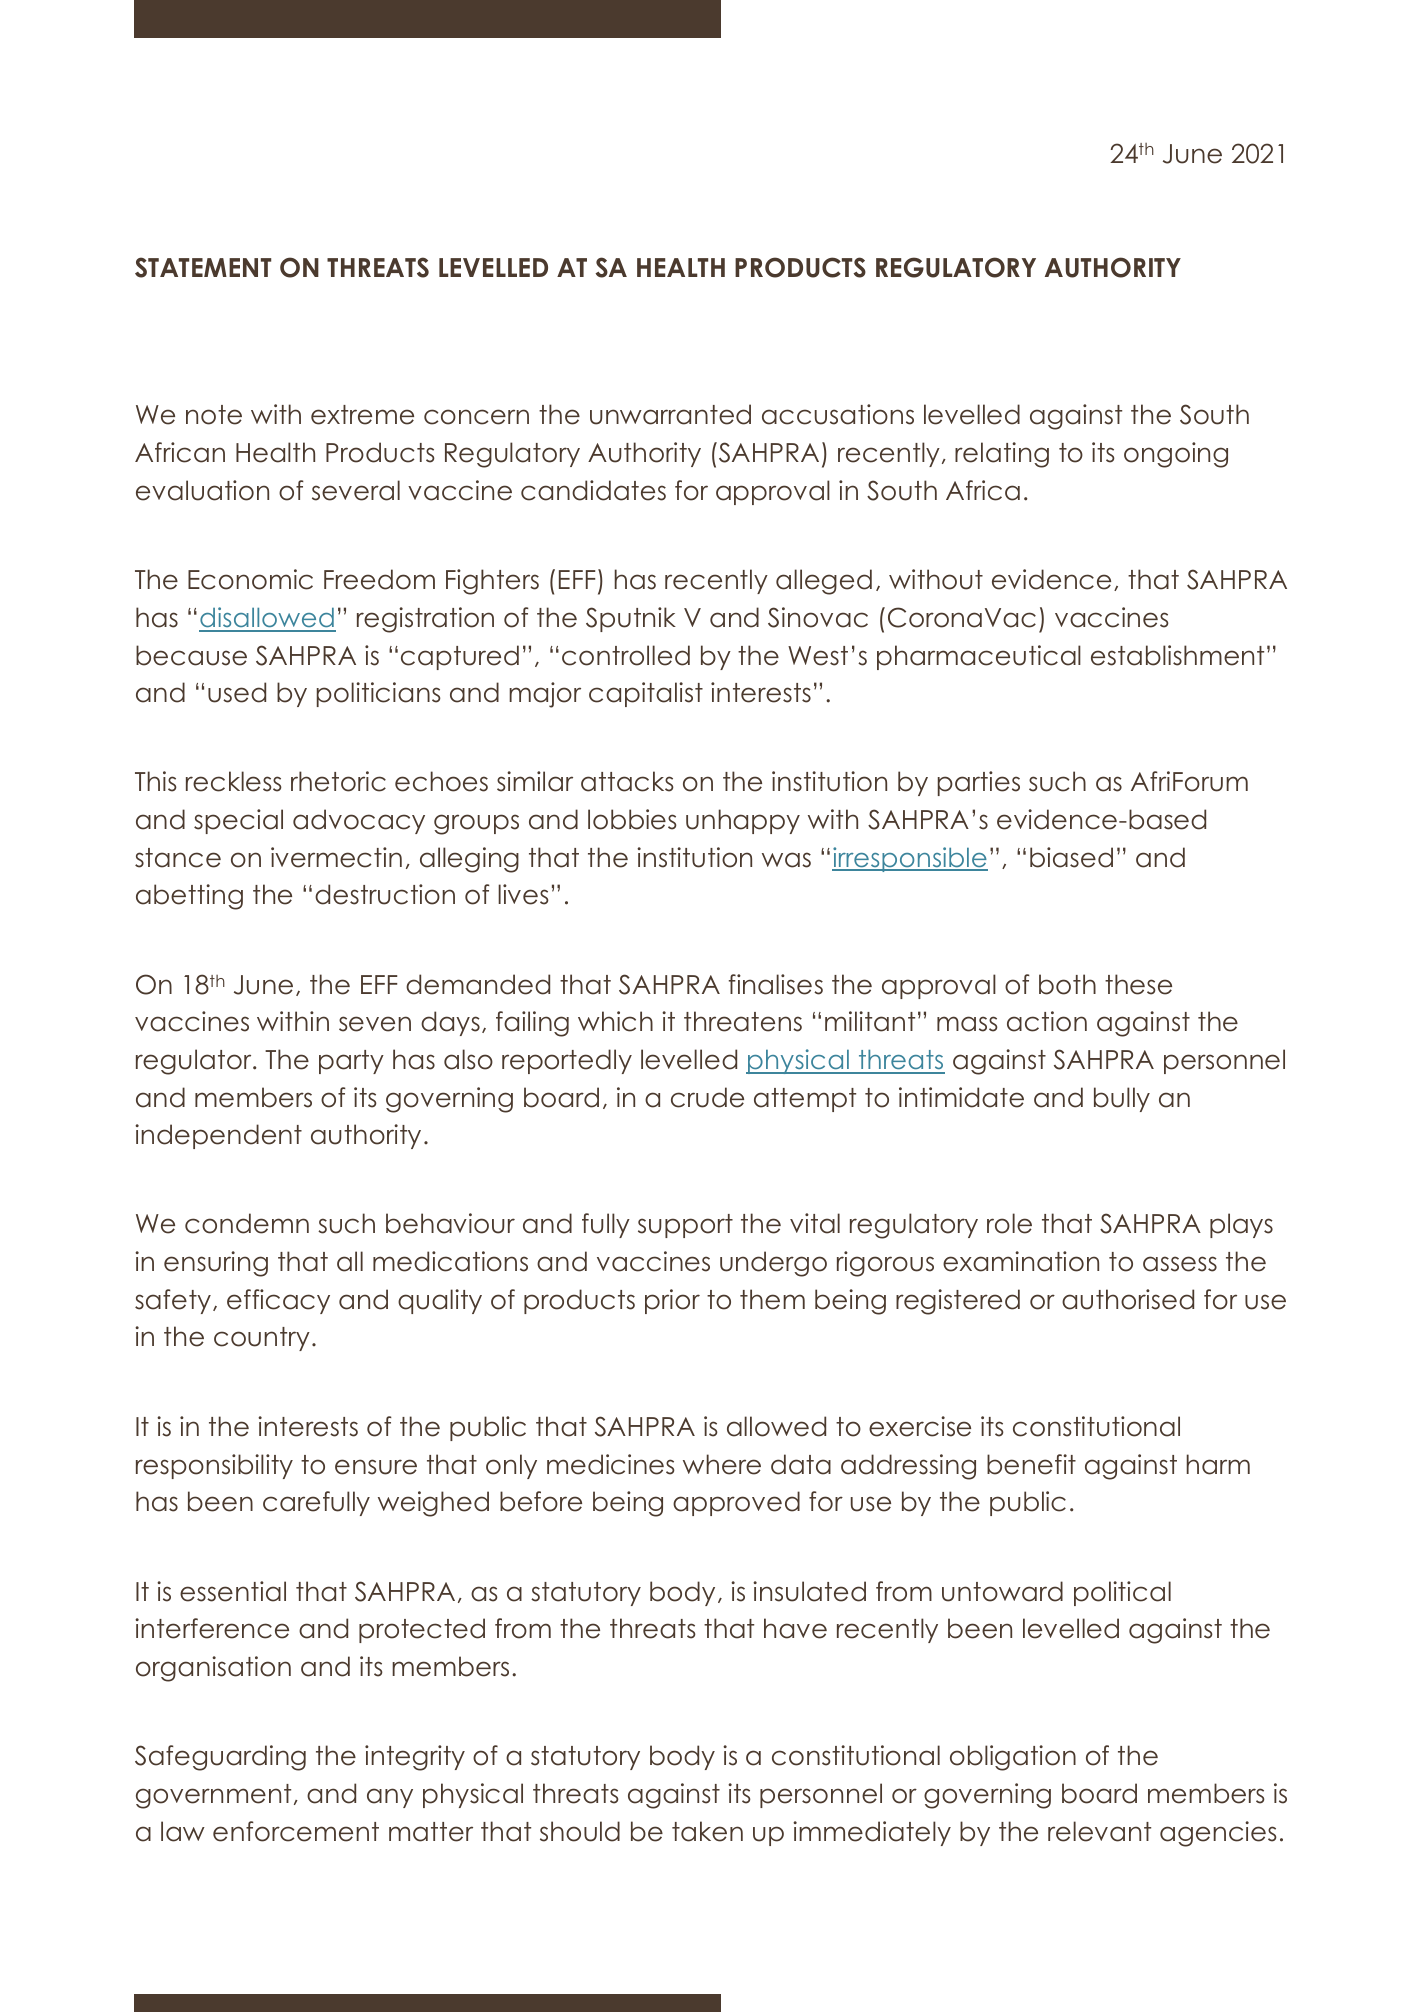 The image size is (1423, 2012). I want to click on efficacy, so click(278, 1301).
